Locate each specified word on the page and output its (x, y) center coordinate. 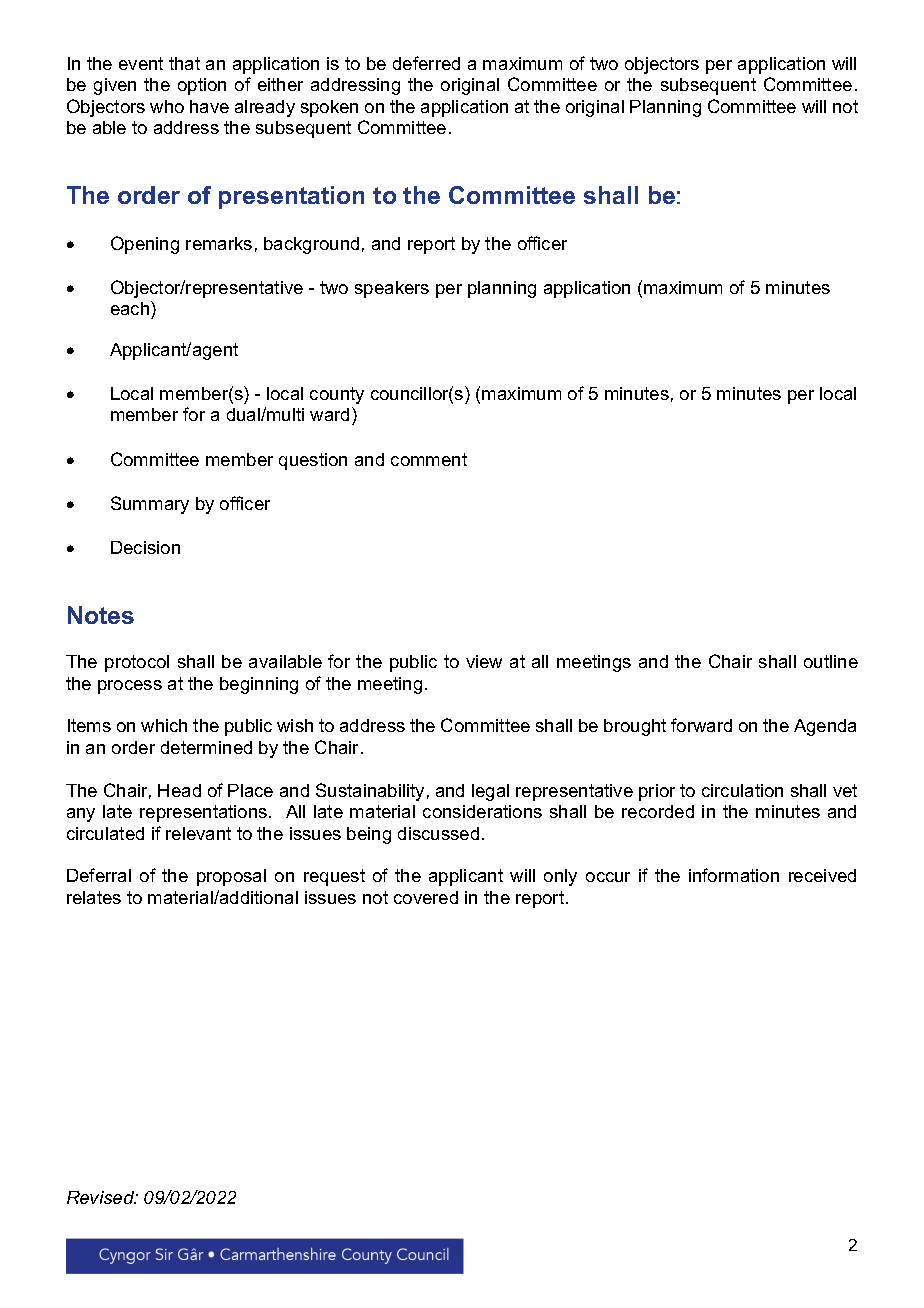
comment (429, 459)
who (167, 106)
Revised (102, 1197)
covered (426, 897)
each (131, 308)
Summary (150, 505)
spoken (329, 108)
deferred (426, 63)
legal (490, 792)
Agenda (825, 727)
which (164, 725)
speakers (392, 289)
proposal (231, 877)
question (313, 461)
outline (831, 661)
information (734, 875)
